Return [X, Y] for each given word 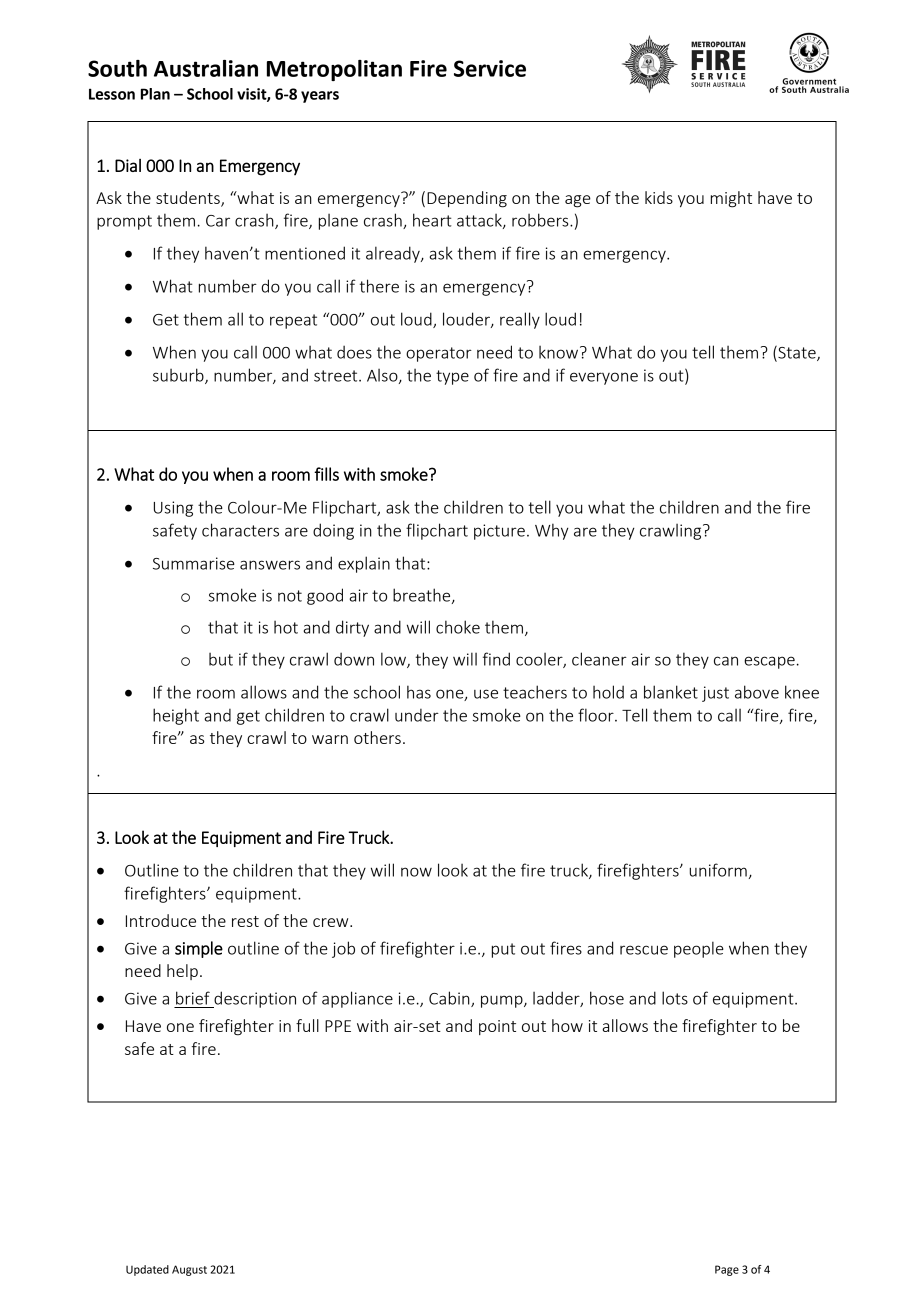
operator [439, 354]
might [731, 199]
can [726, 661]
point [497, 1027]
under [417, 715]
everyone [604, 378]
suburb [179, 376]
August [189, 1270]
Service [490, 68]
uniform [718, 870]
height [176, 716]
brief [193, 998]
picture [499, 532]
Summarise [194, 563]
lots [675, 998]
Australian [206, 68]
